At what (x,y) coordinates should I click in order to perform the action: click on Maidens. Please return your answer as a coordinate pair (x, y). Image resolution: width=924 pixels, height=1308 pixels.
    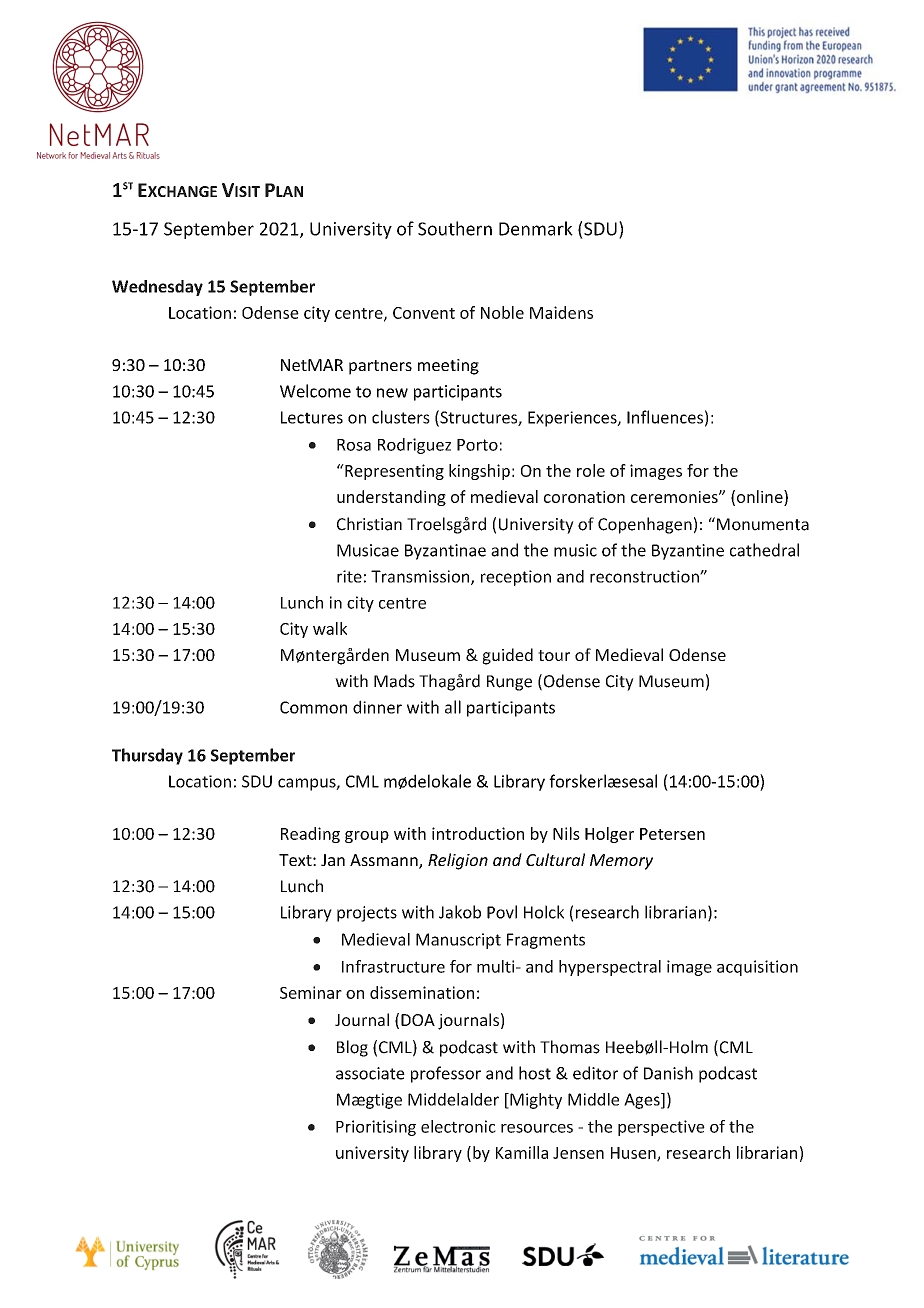
    Looking at the image, I should click on (561, 312).
